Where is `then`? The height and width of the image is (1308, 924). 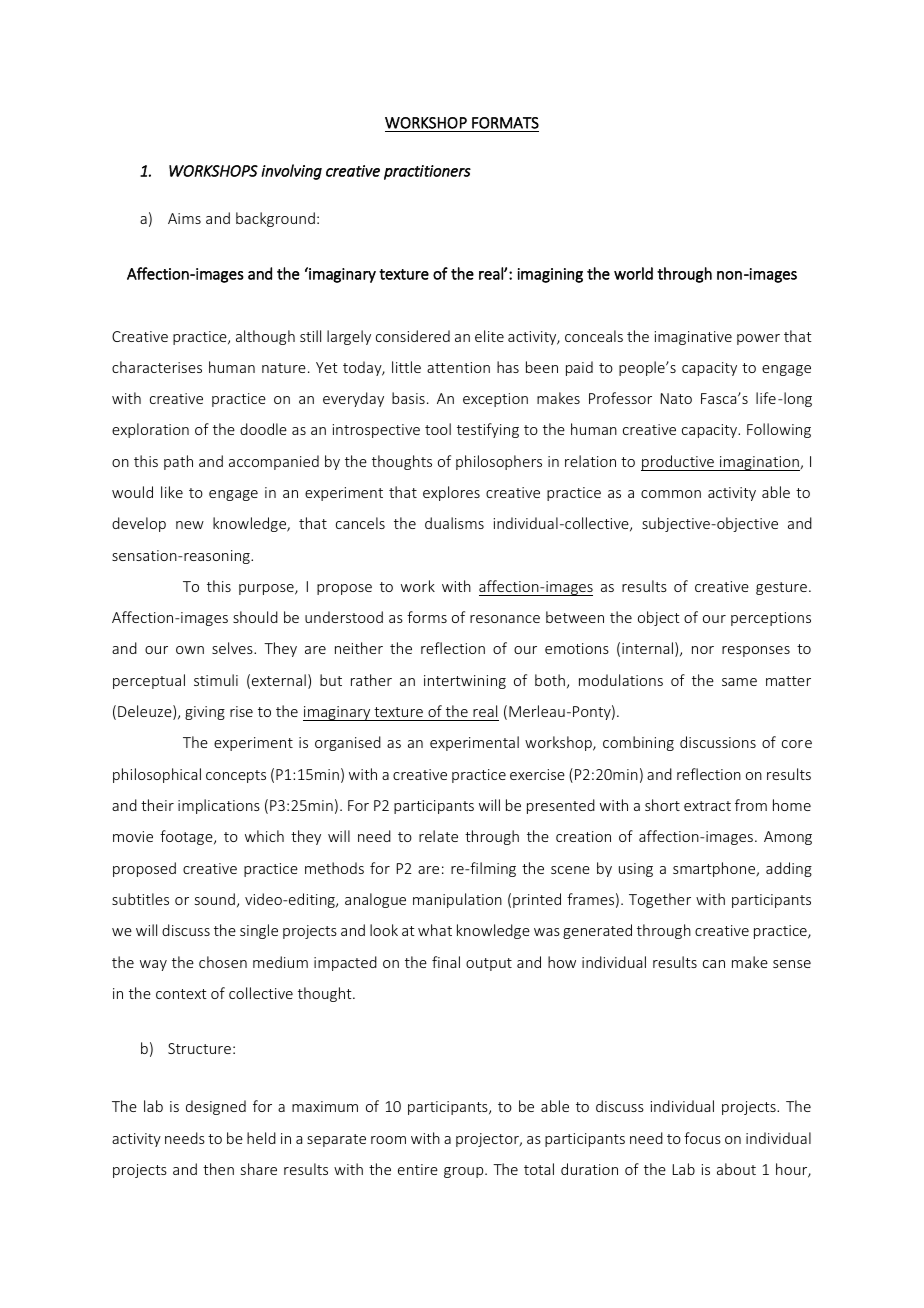 then is located at coordinates (218, 1169).
